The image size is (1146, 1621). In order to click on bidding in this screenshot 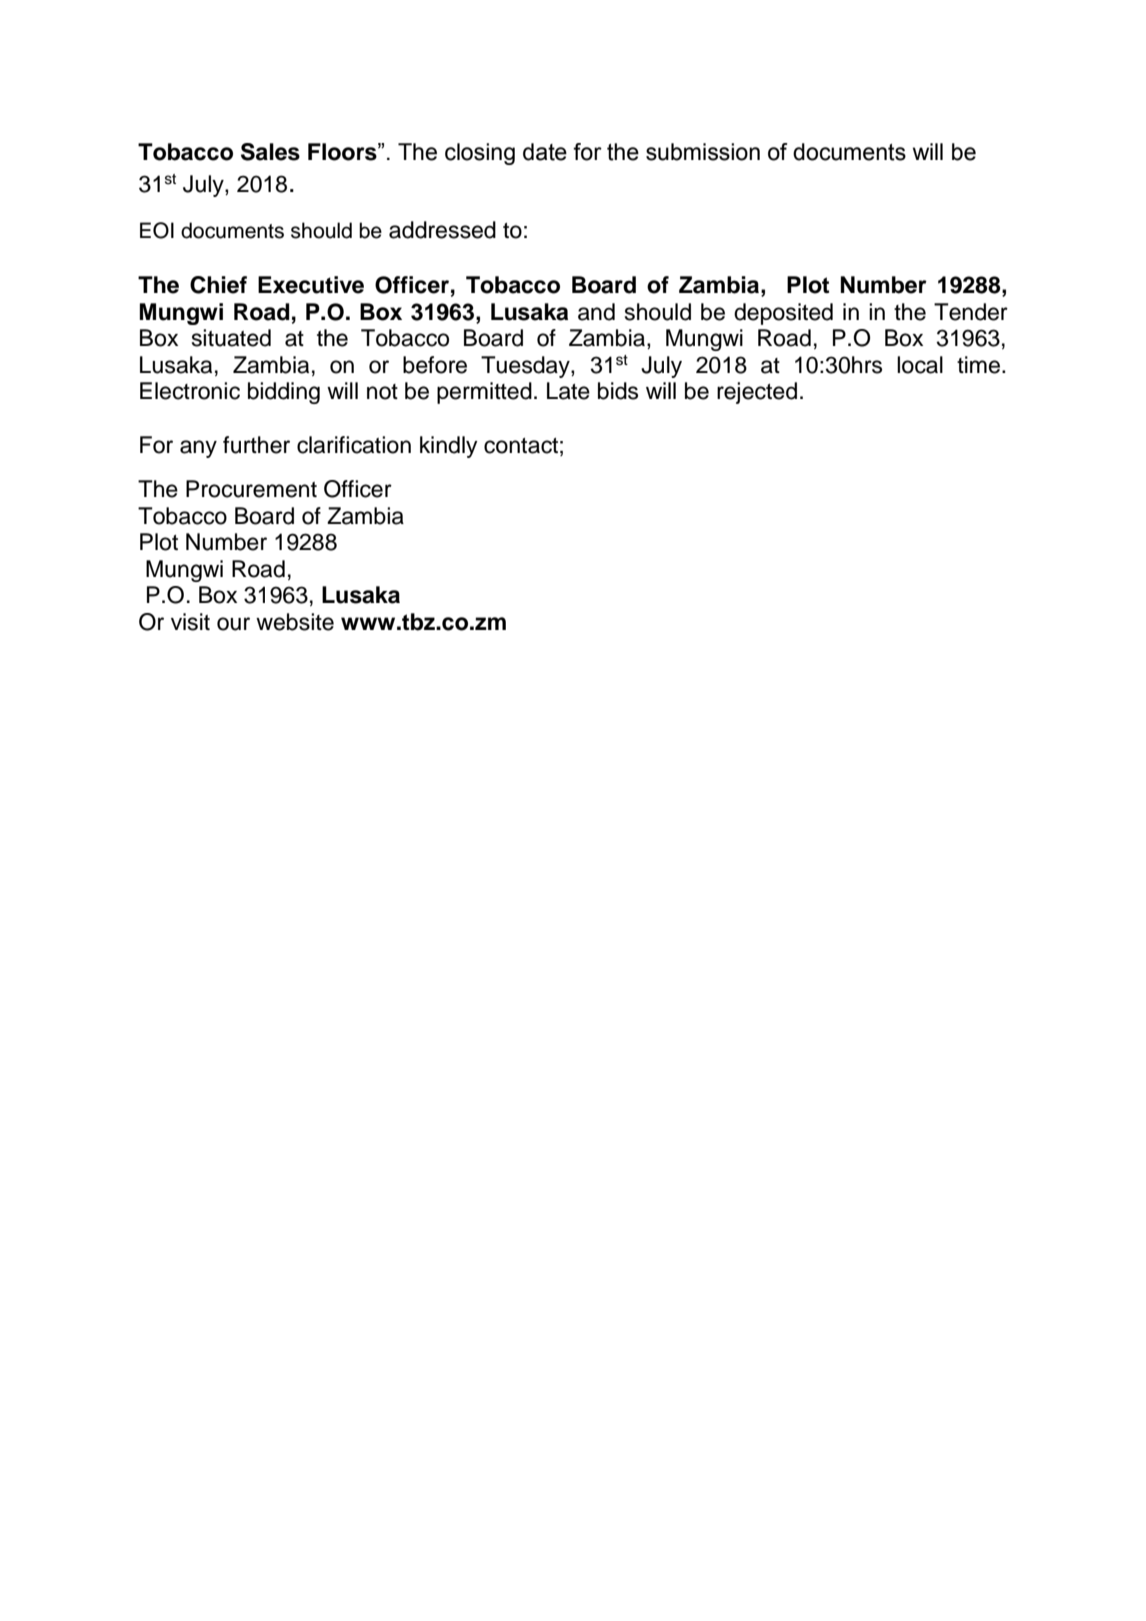, I will do `click(284, 393)`.
